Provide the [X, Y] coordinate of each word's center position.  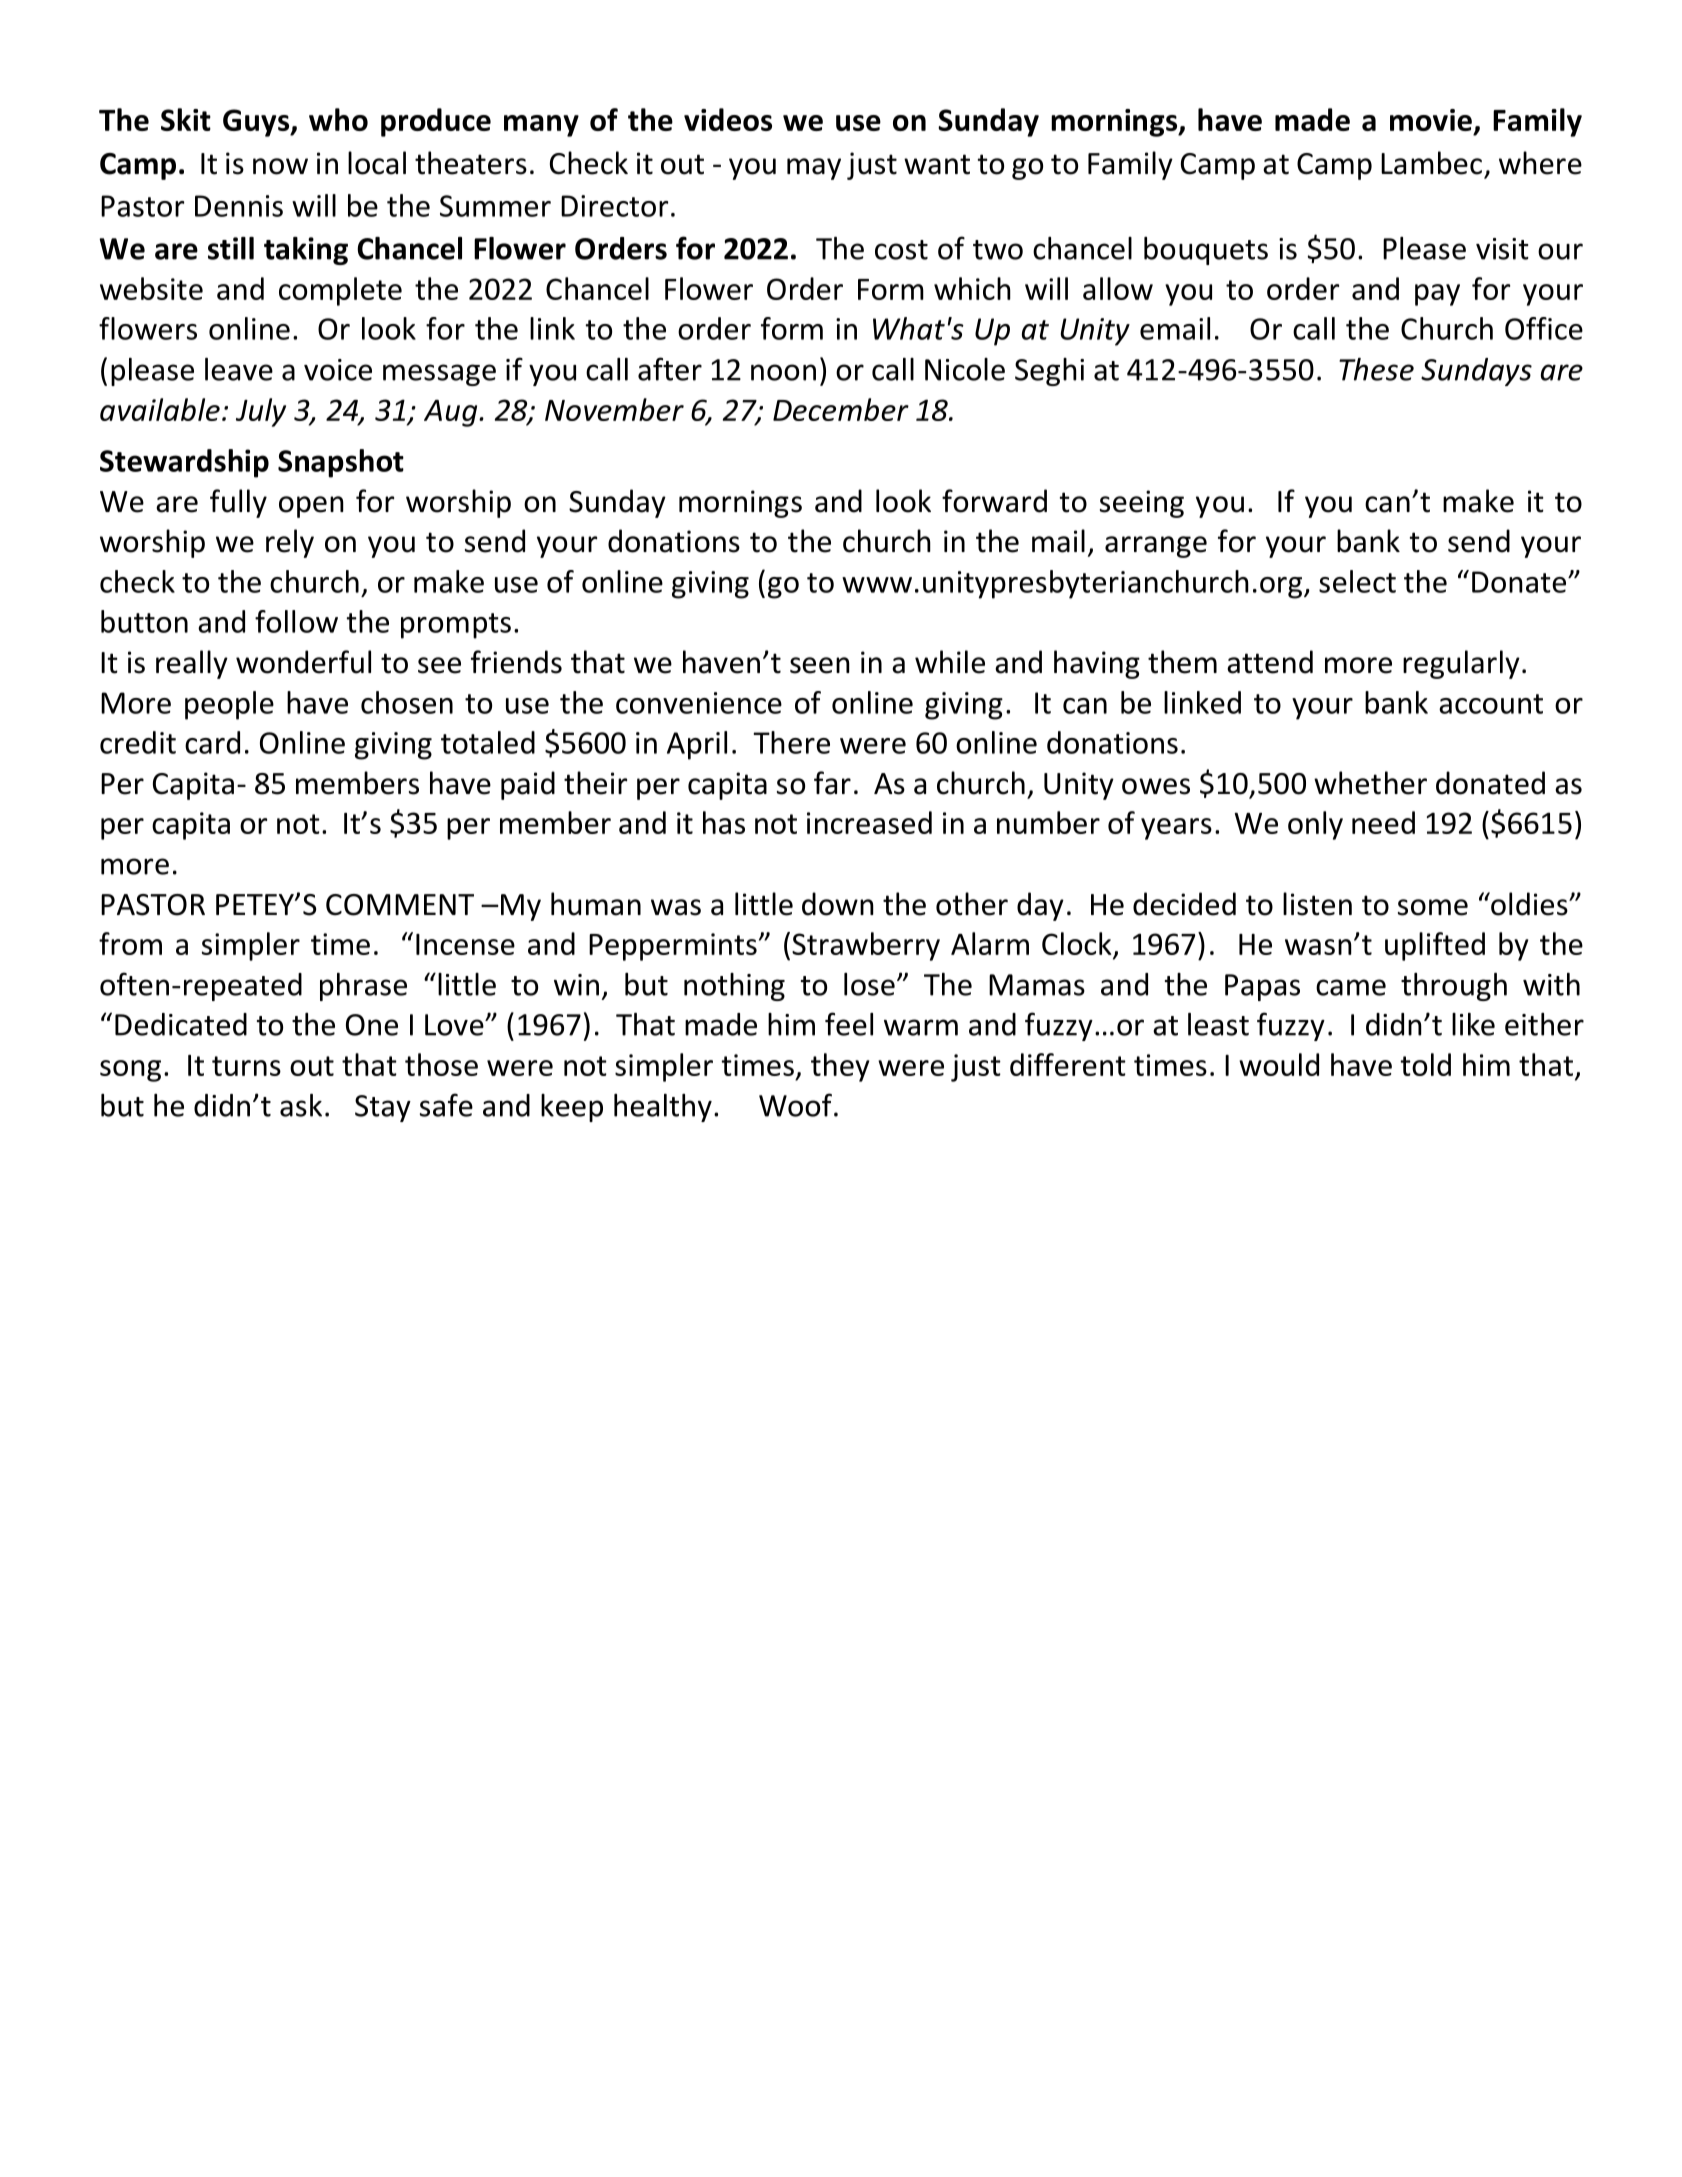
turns [246, 1066]
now [280, 166]
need [1383, 822]
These [1376, 369]
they [840, 1067]
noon [783, 372]
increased [869, 822]
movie [1431, 120]
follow [296, 621]
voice [338, 370]
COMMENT [400, 905]
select [1357, 581]
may [814, 169]
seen [820, 665]
